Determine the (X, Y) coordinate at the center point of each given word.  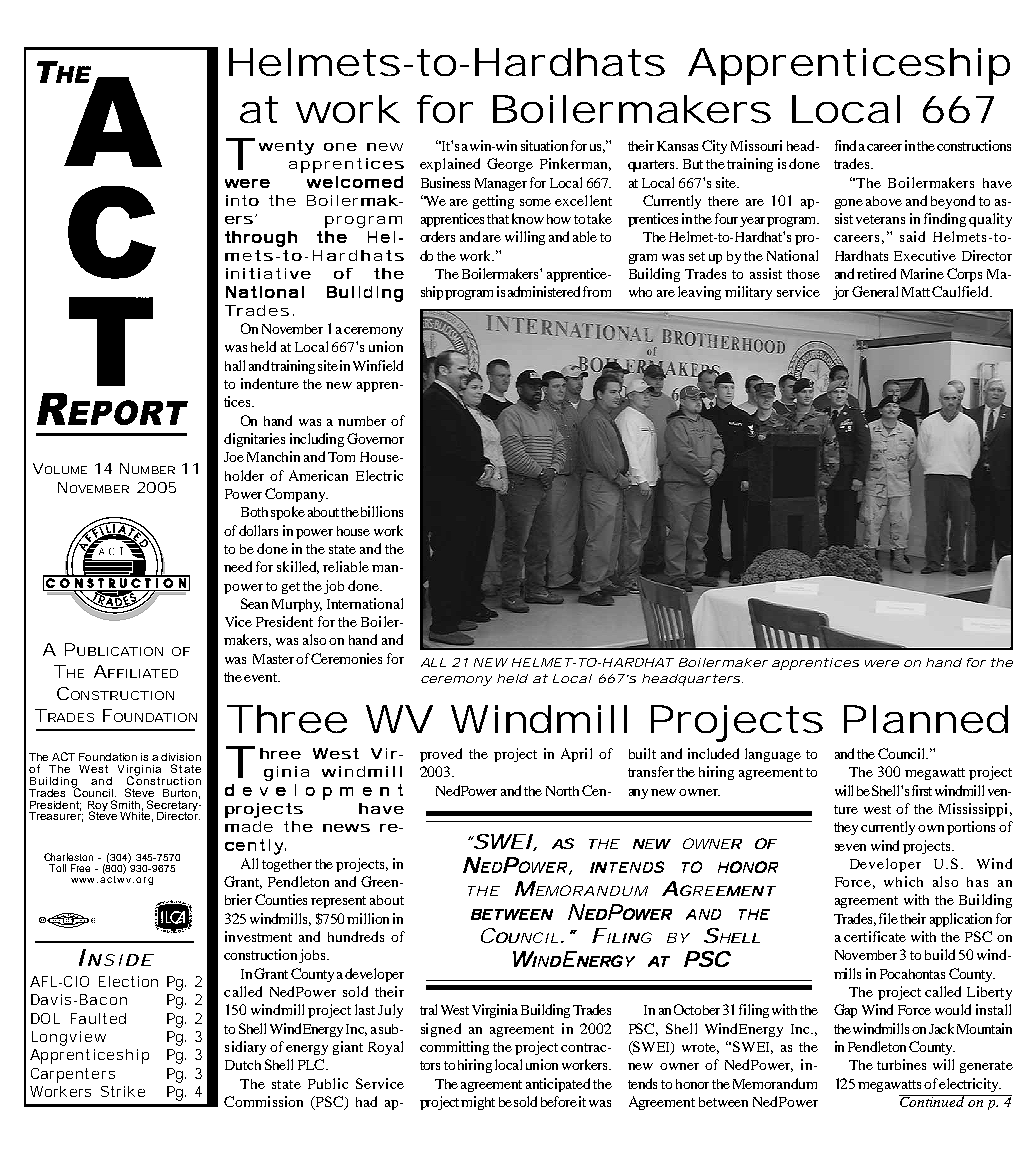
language (773, 755)
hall (235, 365)
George (510, 165)
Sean (254, 603)
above (884, 201)
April (576, 755)
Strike (123, 1091)
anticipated (558, 1085)
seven (850, 847)
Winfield (378, 365)
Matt (917, 292)
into (242, 200)
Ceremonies (346, 658)
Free (80, 868)
